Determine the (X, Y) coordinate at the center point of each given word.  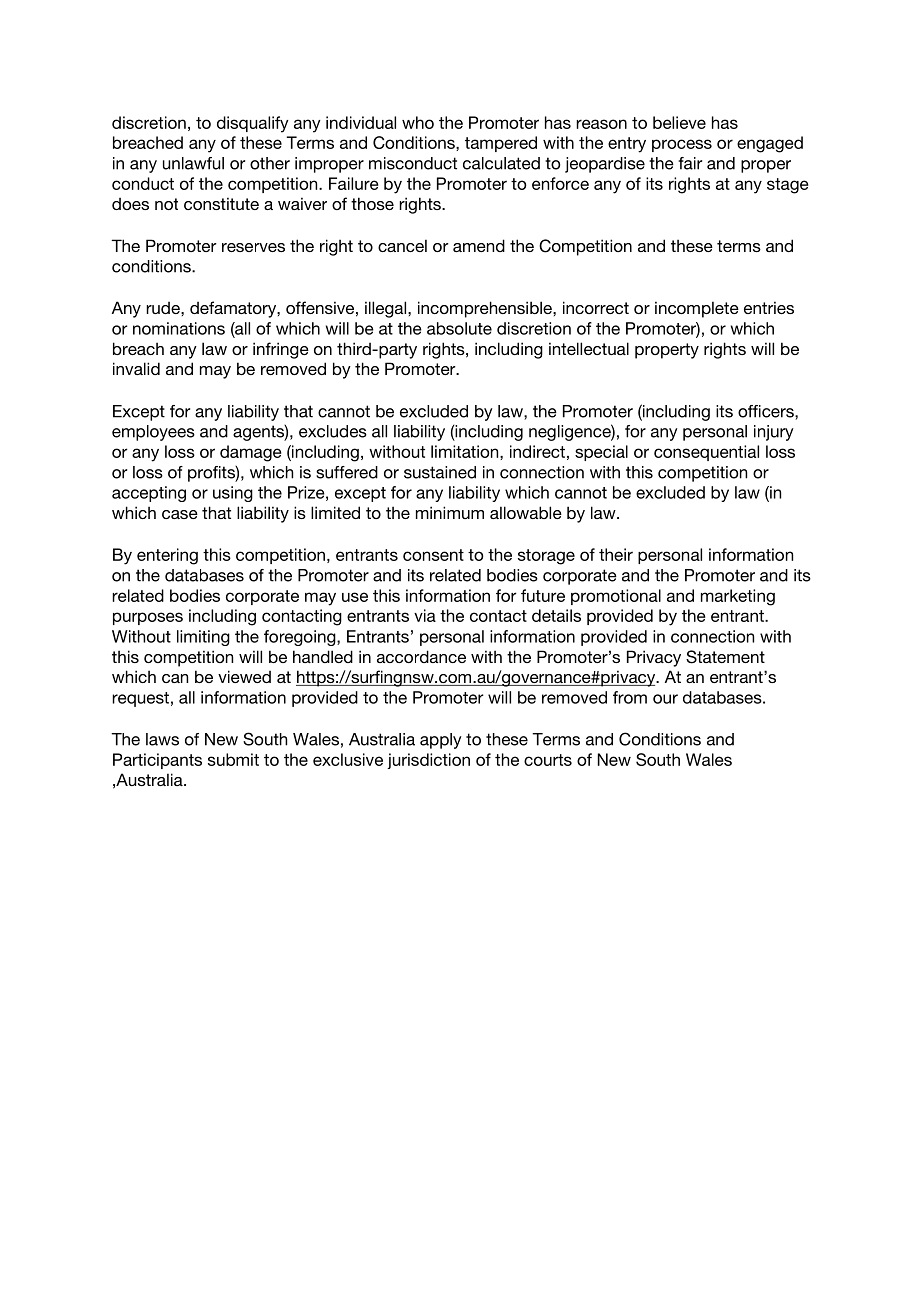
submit (233, 759)
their (616, 554)
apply (441, 741)
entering (167, 556)
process (682, 145)
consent (433, 555)
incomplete (697, 309)
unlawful (193, 163)
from (630, 697)
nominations (179, 328)
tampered (501, 144)
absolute (459, 328)
